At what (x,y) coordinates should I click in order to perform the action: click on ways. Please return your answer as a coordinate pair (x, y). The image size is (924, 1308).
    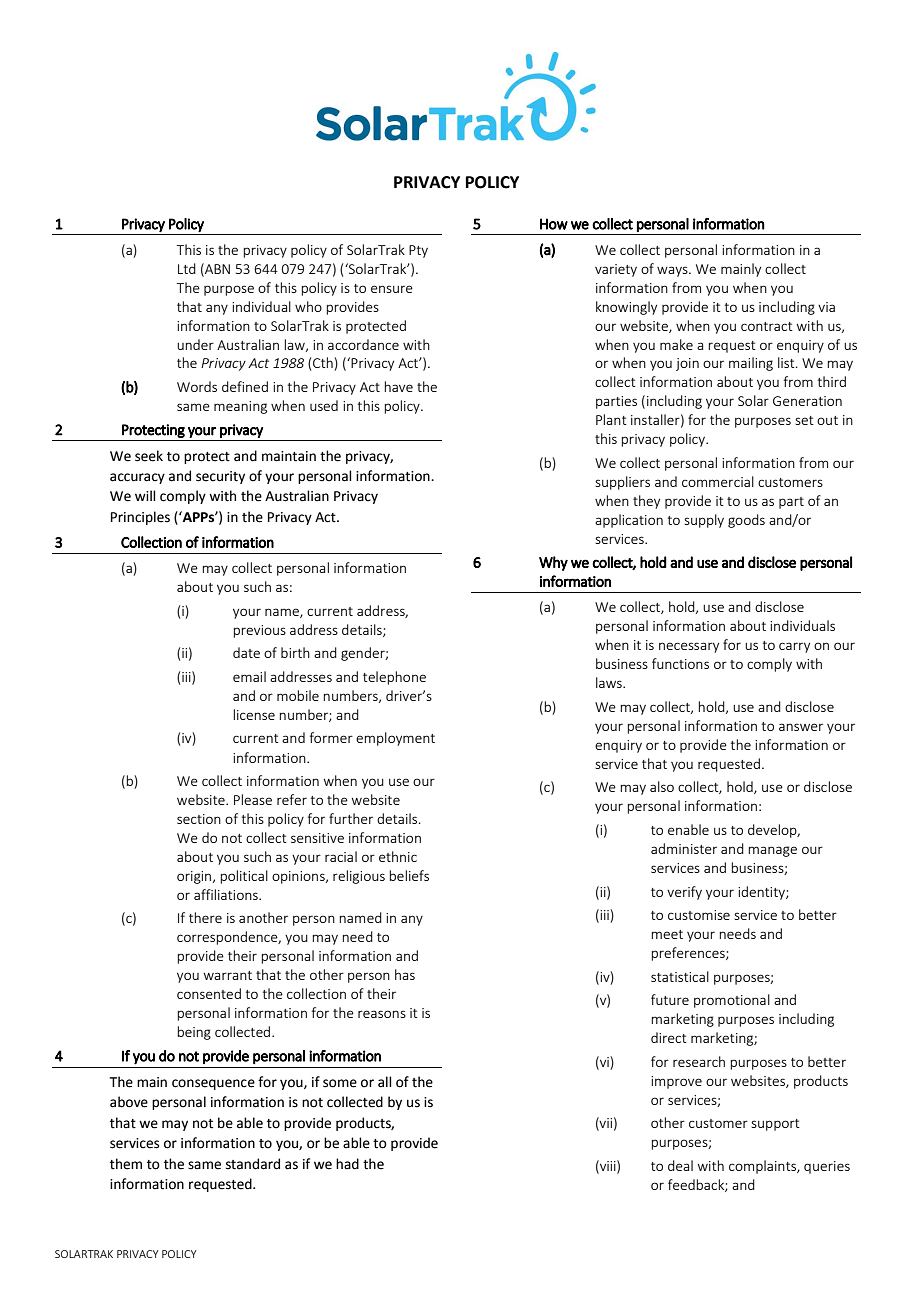
    Looking at the image, I should click on (673, 271).
